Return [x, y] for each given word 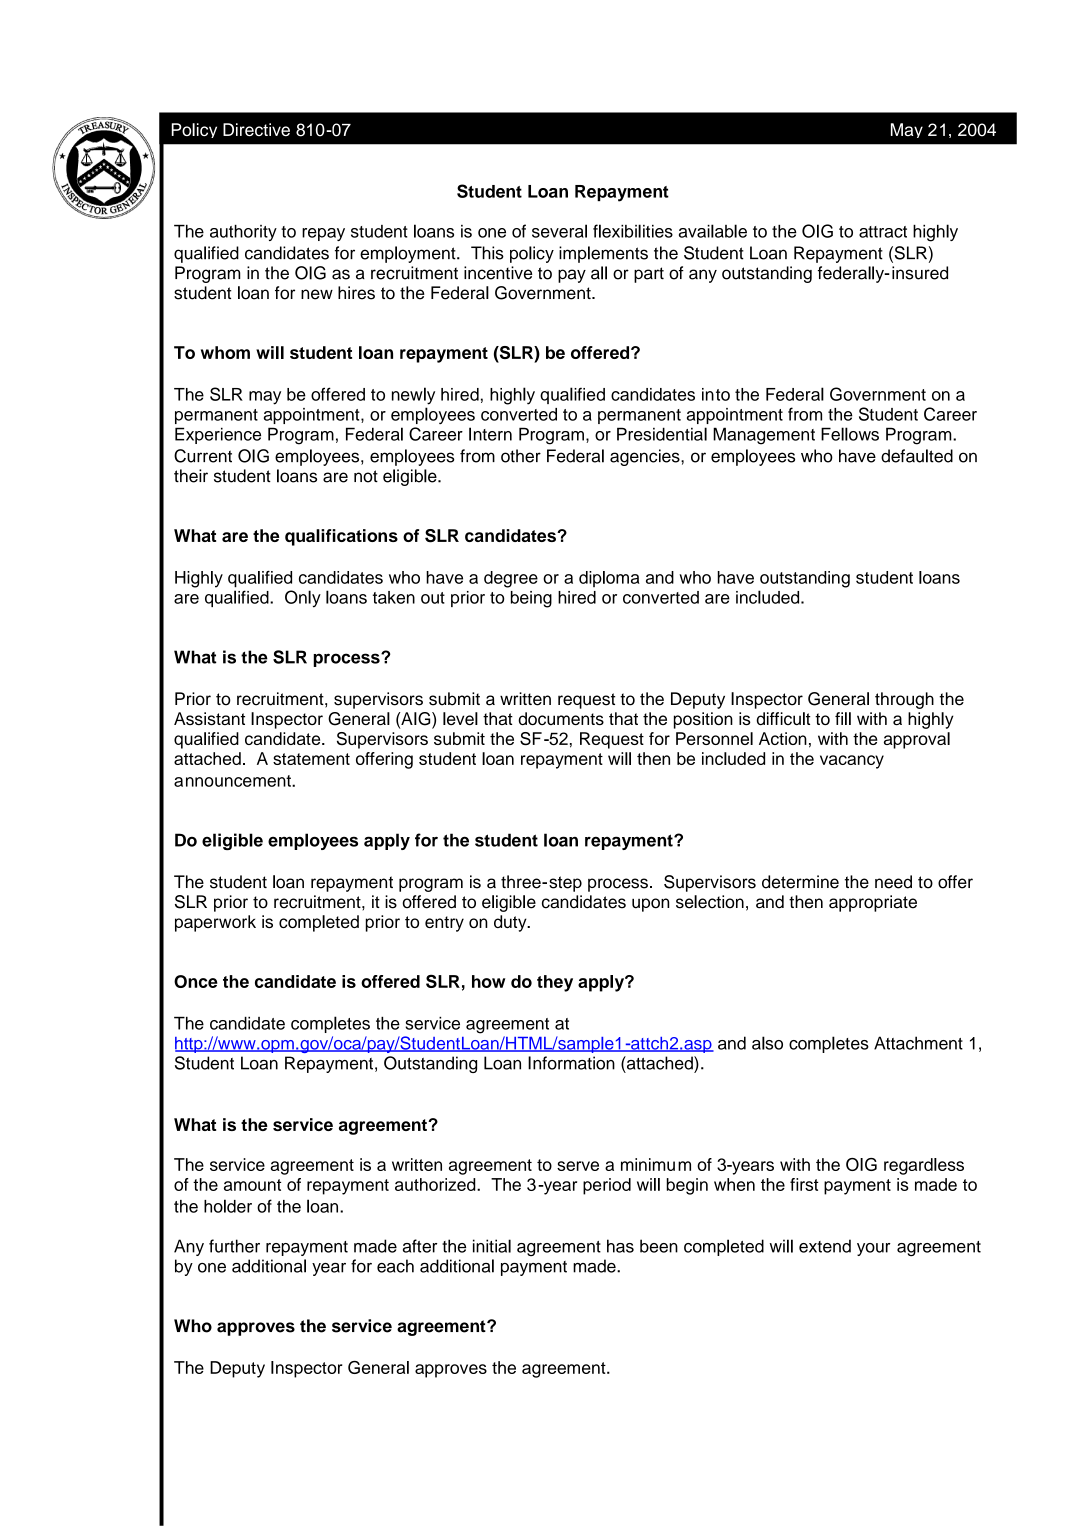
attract [883, 232]
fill [843, 718]
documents [561, 719]
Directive [256, 129]
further [234, 1246]
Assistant [209, 719]
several [559, 231]
